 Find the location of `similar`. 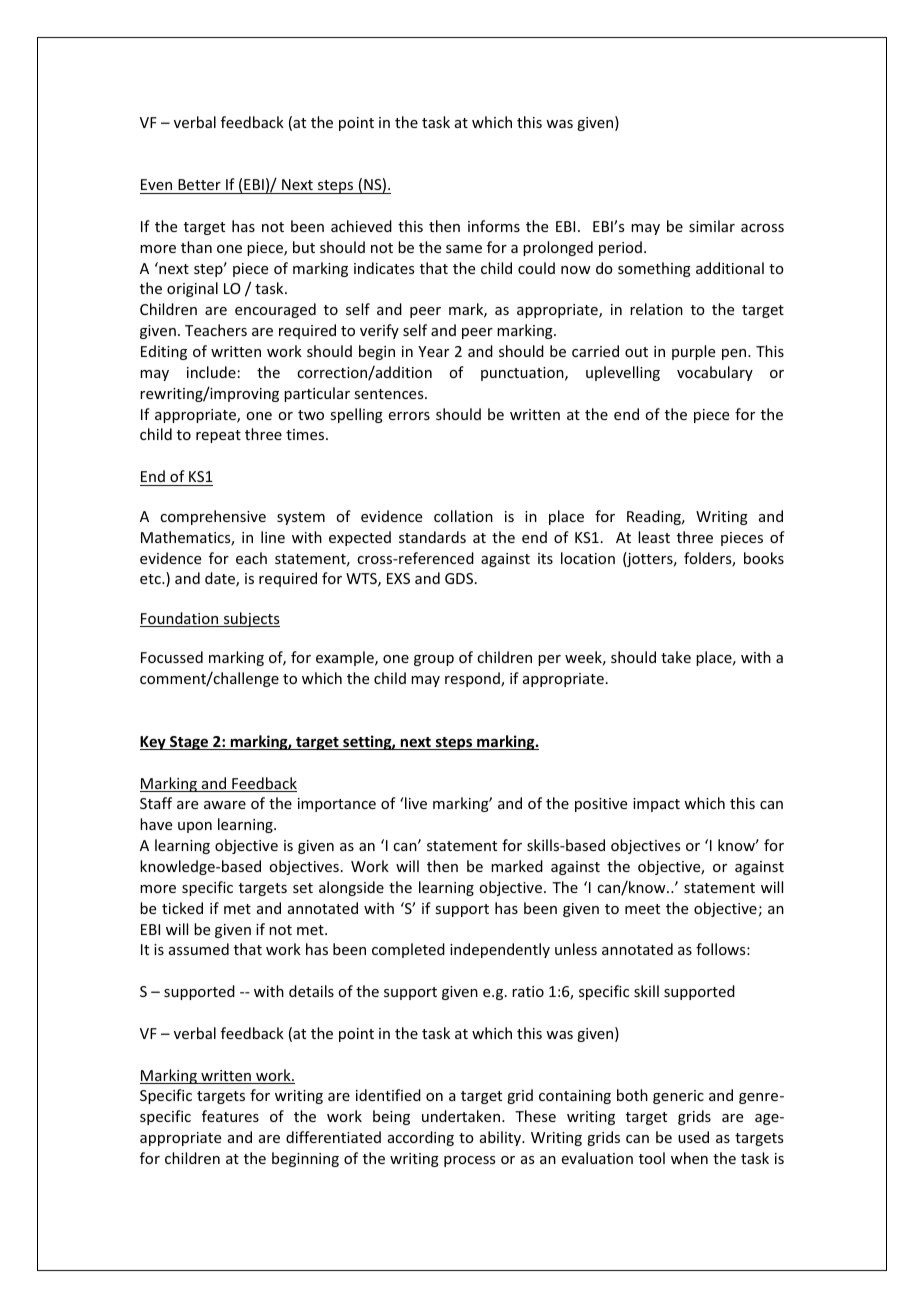

similar is located at coordinates (712, 226).
